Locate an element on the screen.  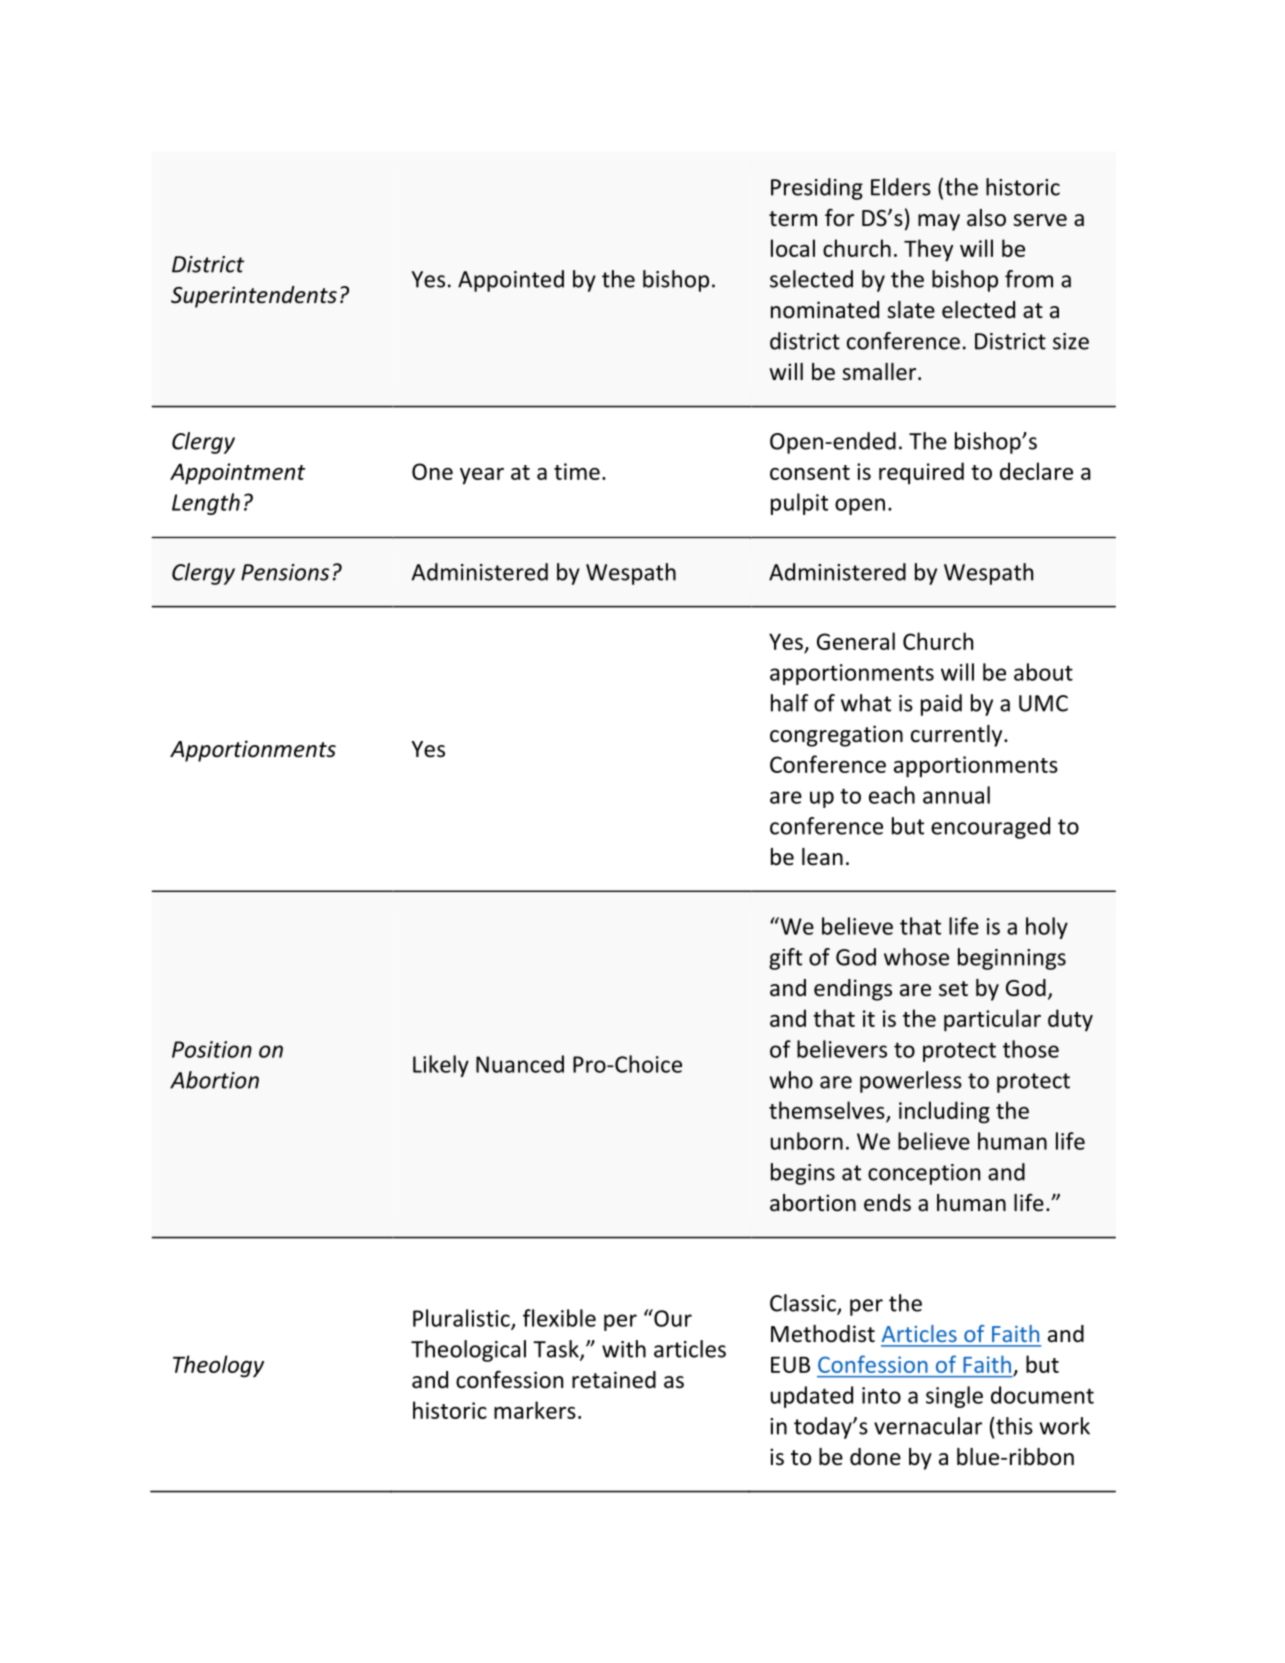
Superintendents is located at coordinates (254, 297).
